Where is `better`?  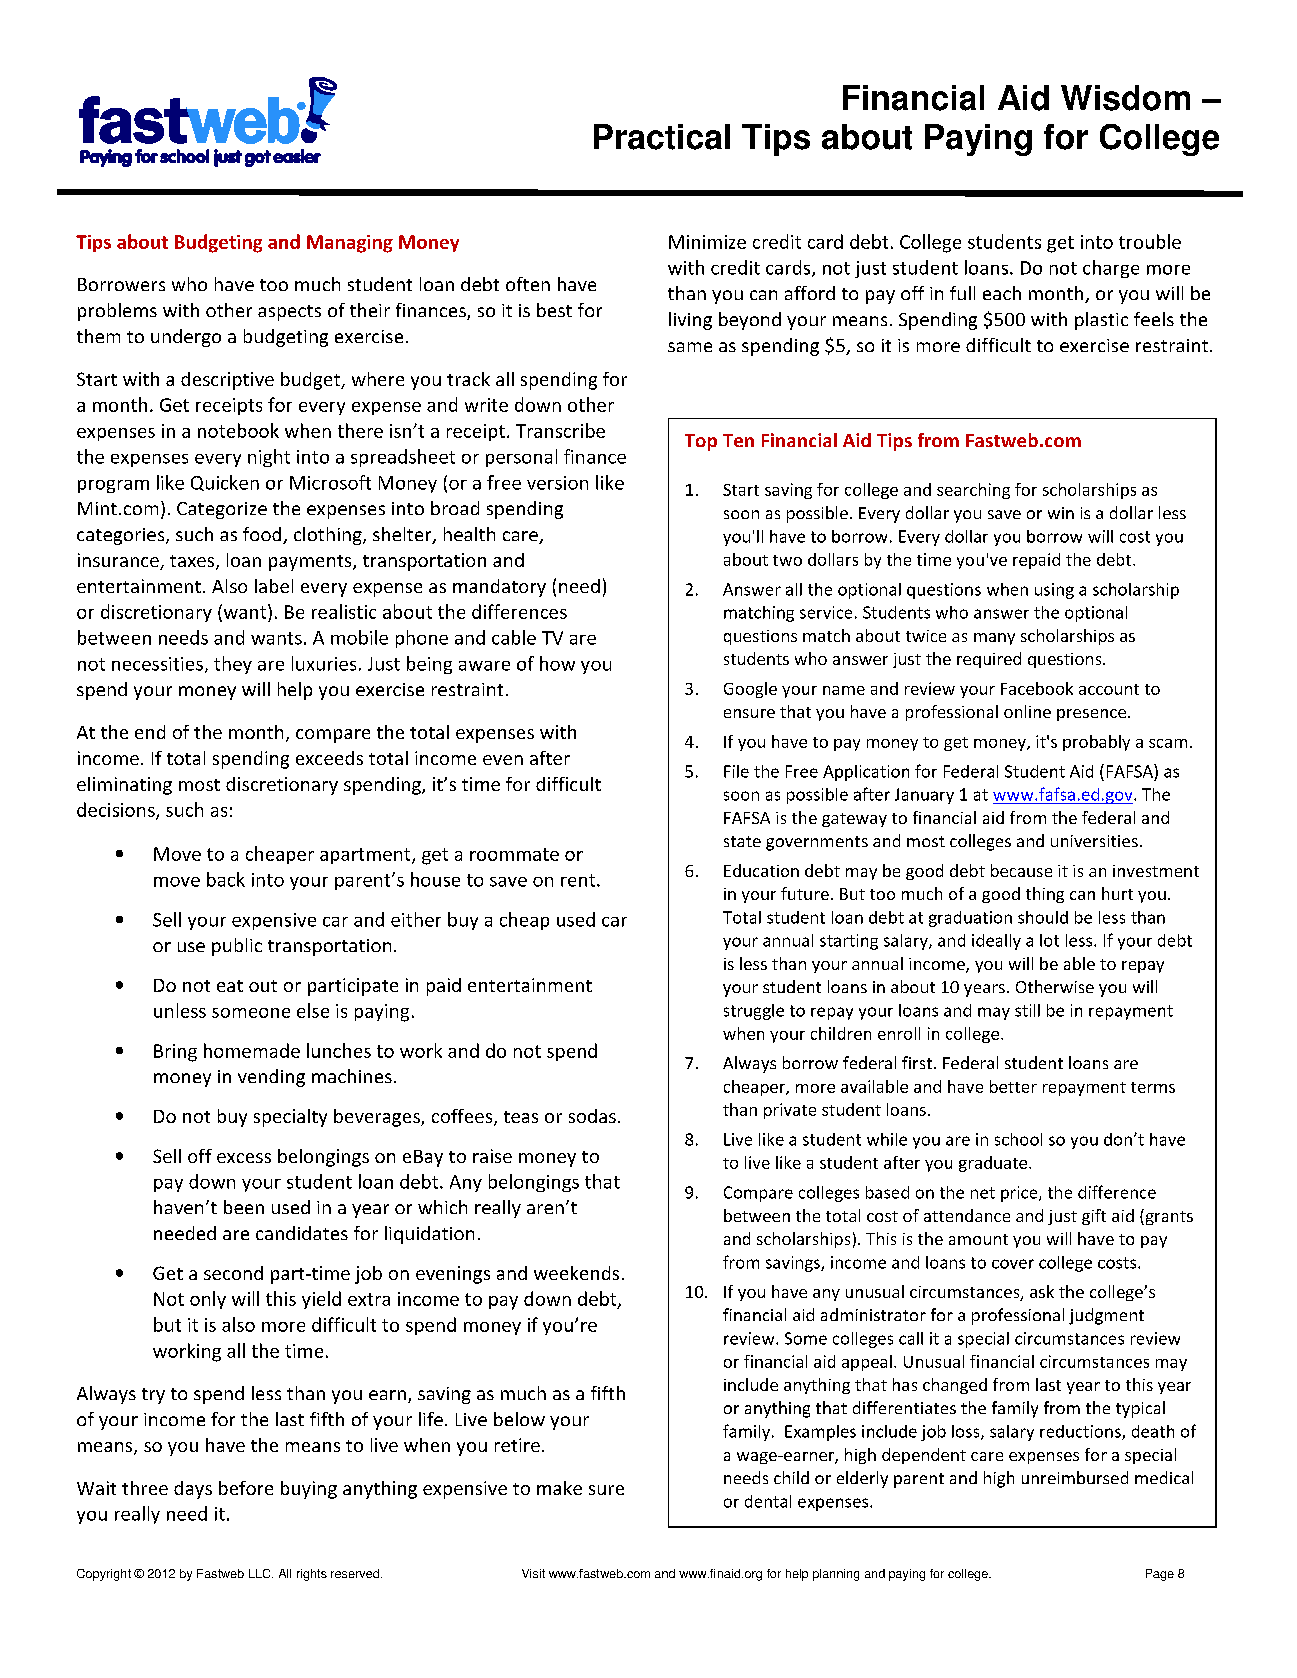
better is located at coordinates (1013, 1086).
